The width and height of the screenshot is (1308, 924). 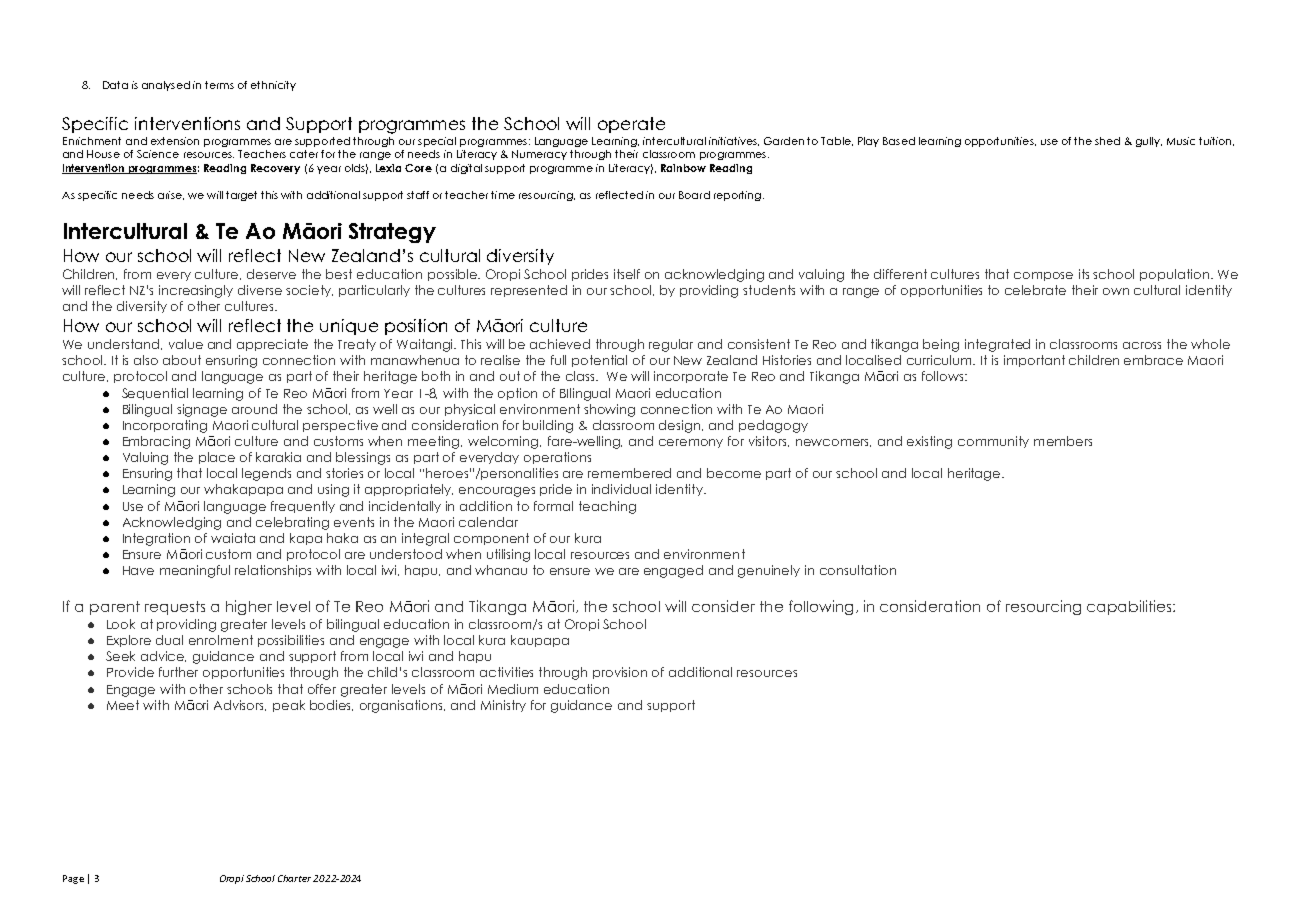 What do you see at coordinates (1063, 441) in the screenshot?
I see `members` at bounding box center [1063, 441].
